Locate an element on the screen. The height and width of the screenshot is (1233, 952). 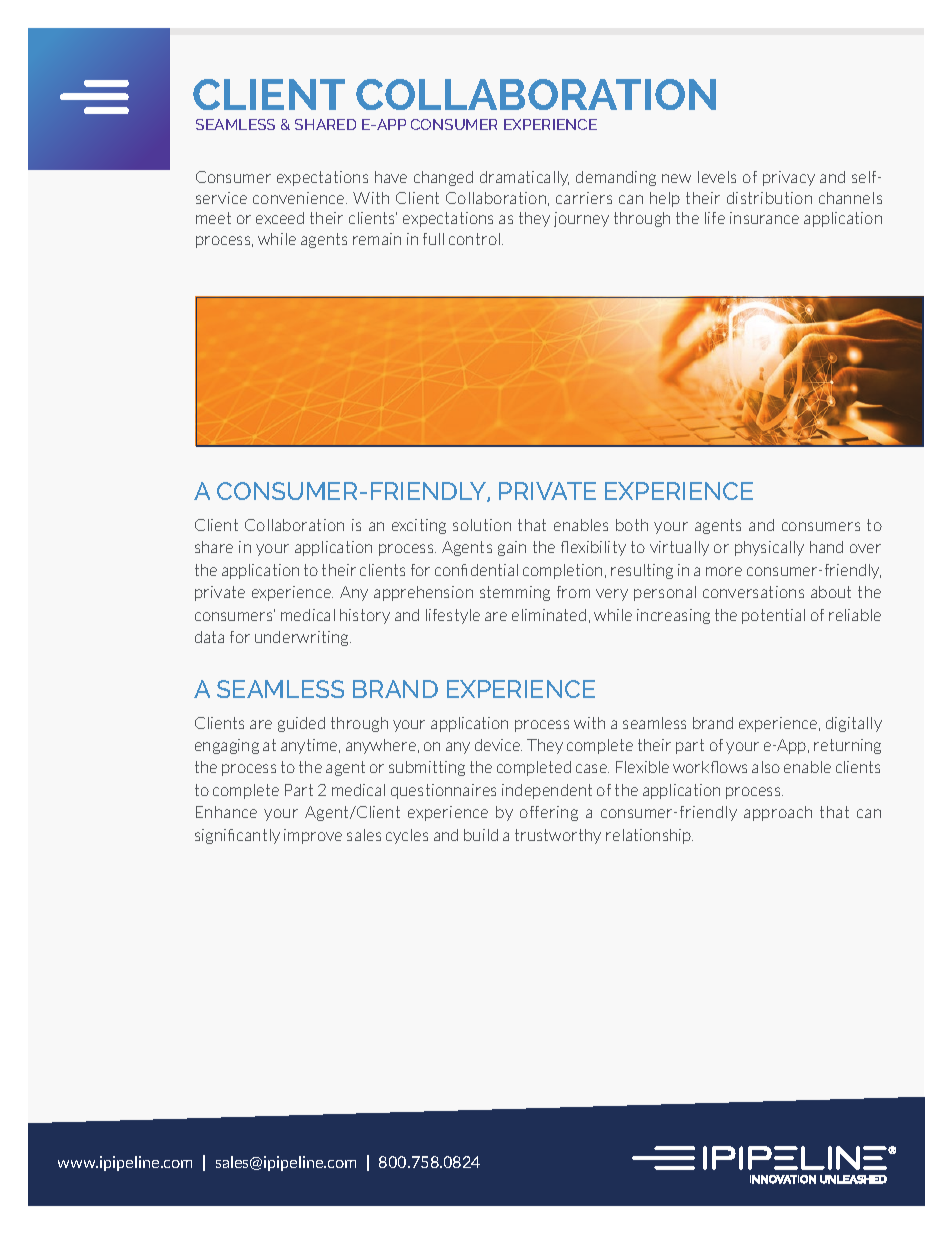
underwriting is located at coordinates (303, 638).
